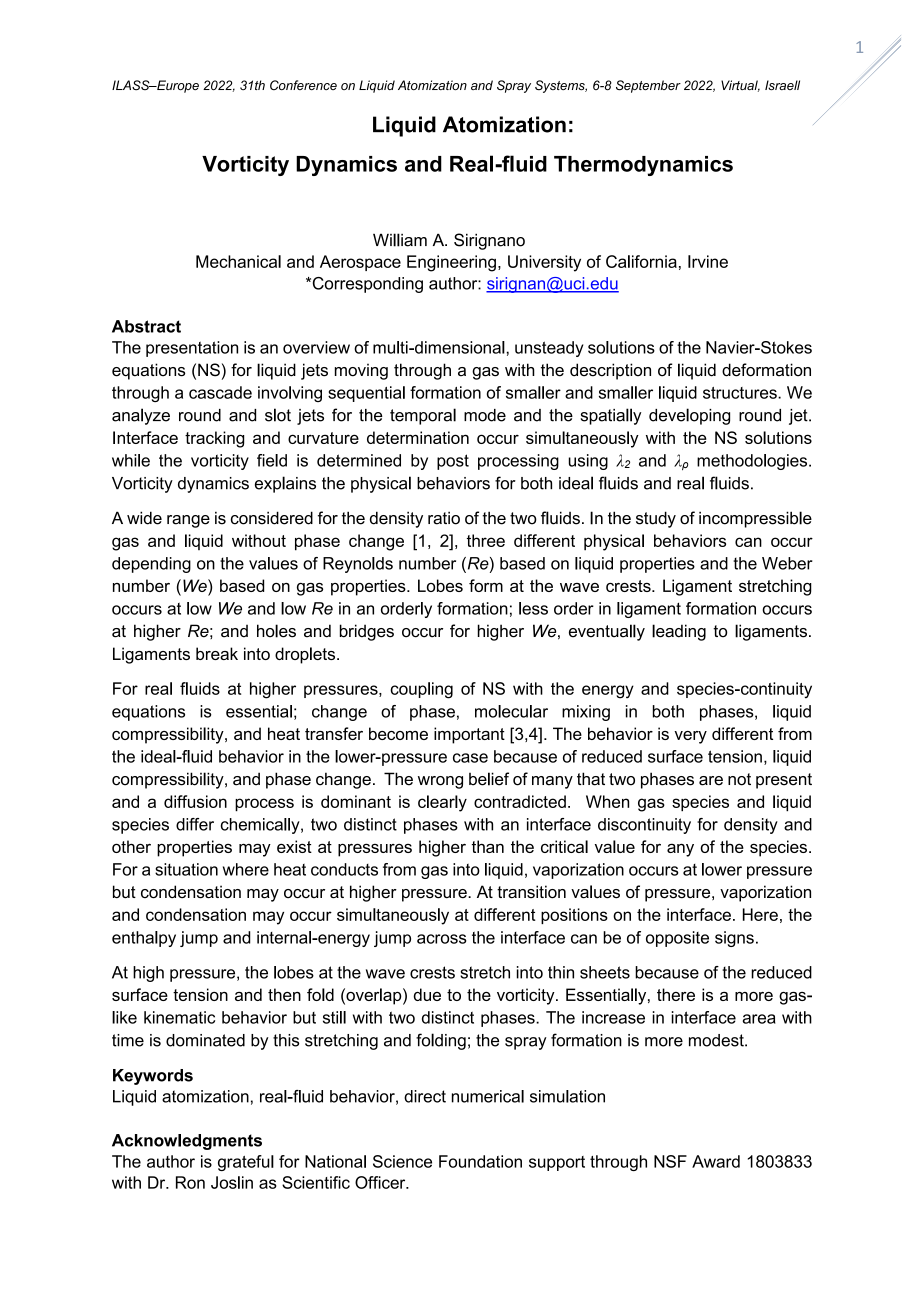  What do you see at coordinates (741, 393) in the screenshot?
I see `structures` at bounding box center [741, 393].
